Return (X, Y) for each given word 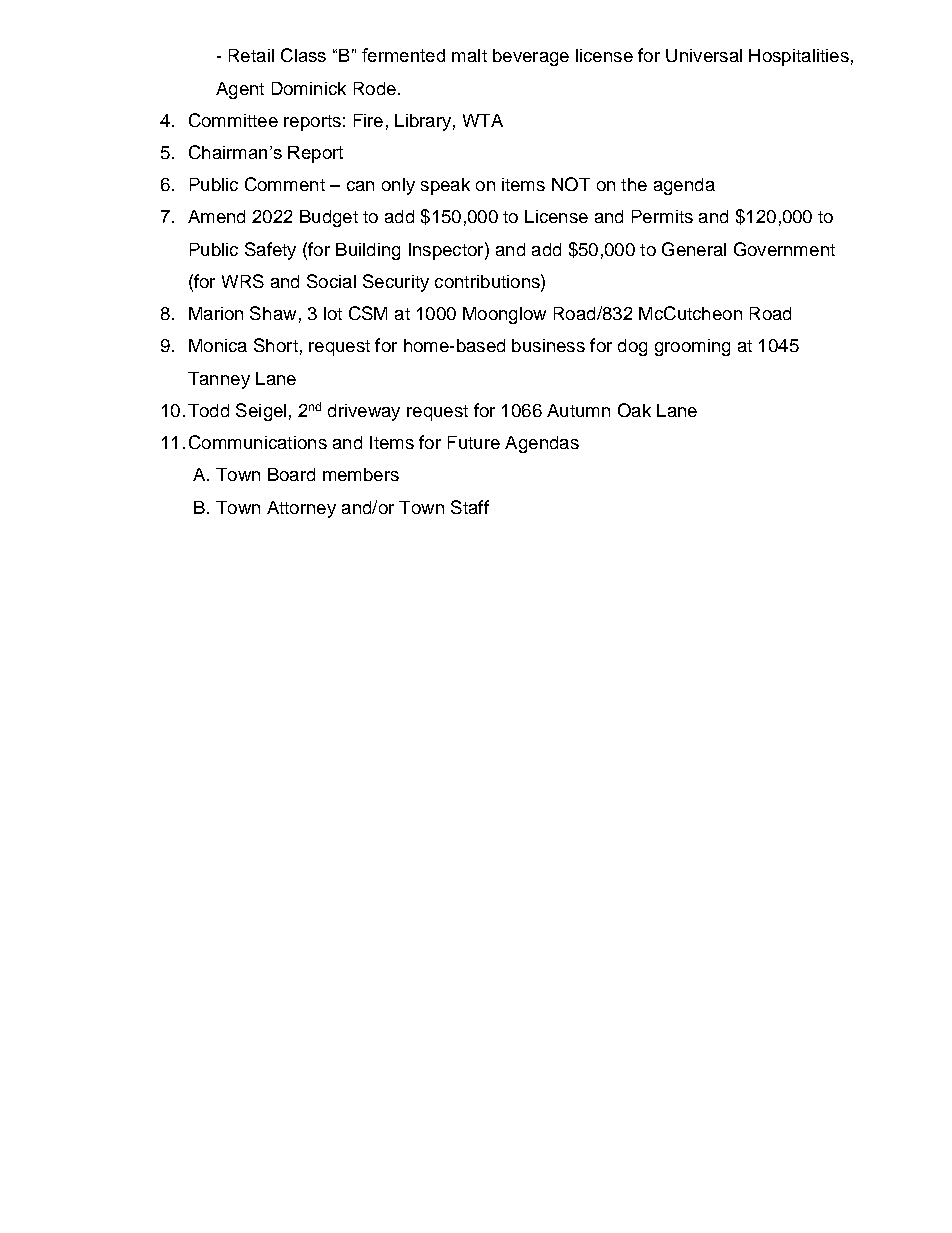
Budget (329, 218)
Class (303, 55)
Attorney (301, 509)
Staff (470, 507)
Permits (662, 216)
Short (276, 345)
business (548, 345)
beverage (531, 57)
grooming (692, 347)
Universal (704, 55)
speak (445, 186)
